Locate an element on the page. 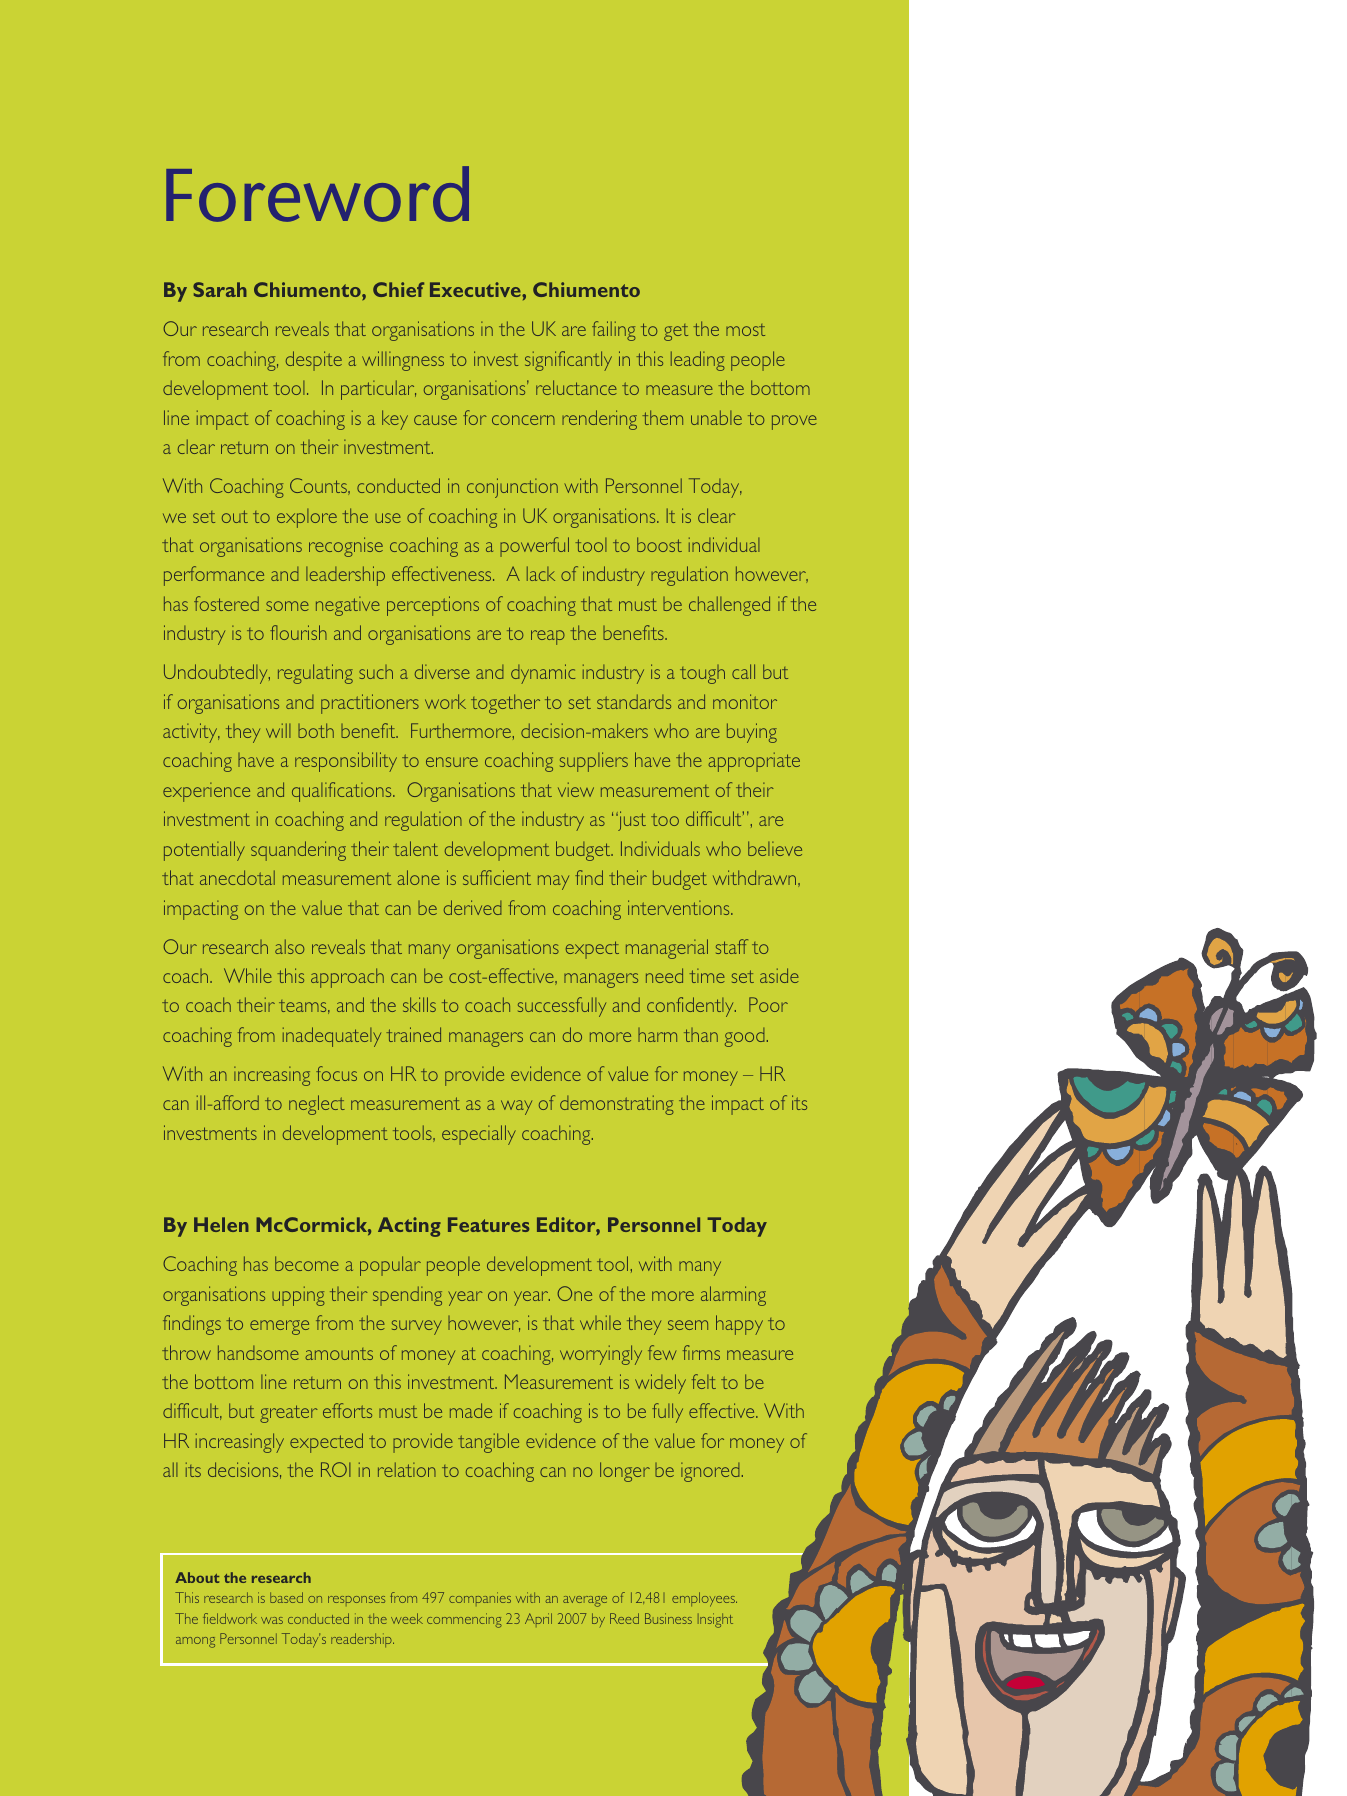  staff is located at coordinates (732, 946).
